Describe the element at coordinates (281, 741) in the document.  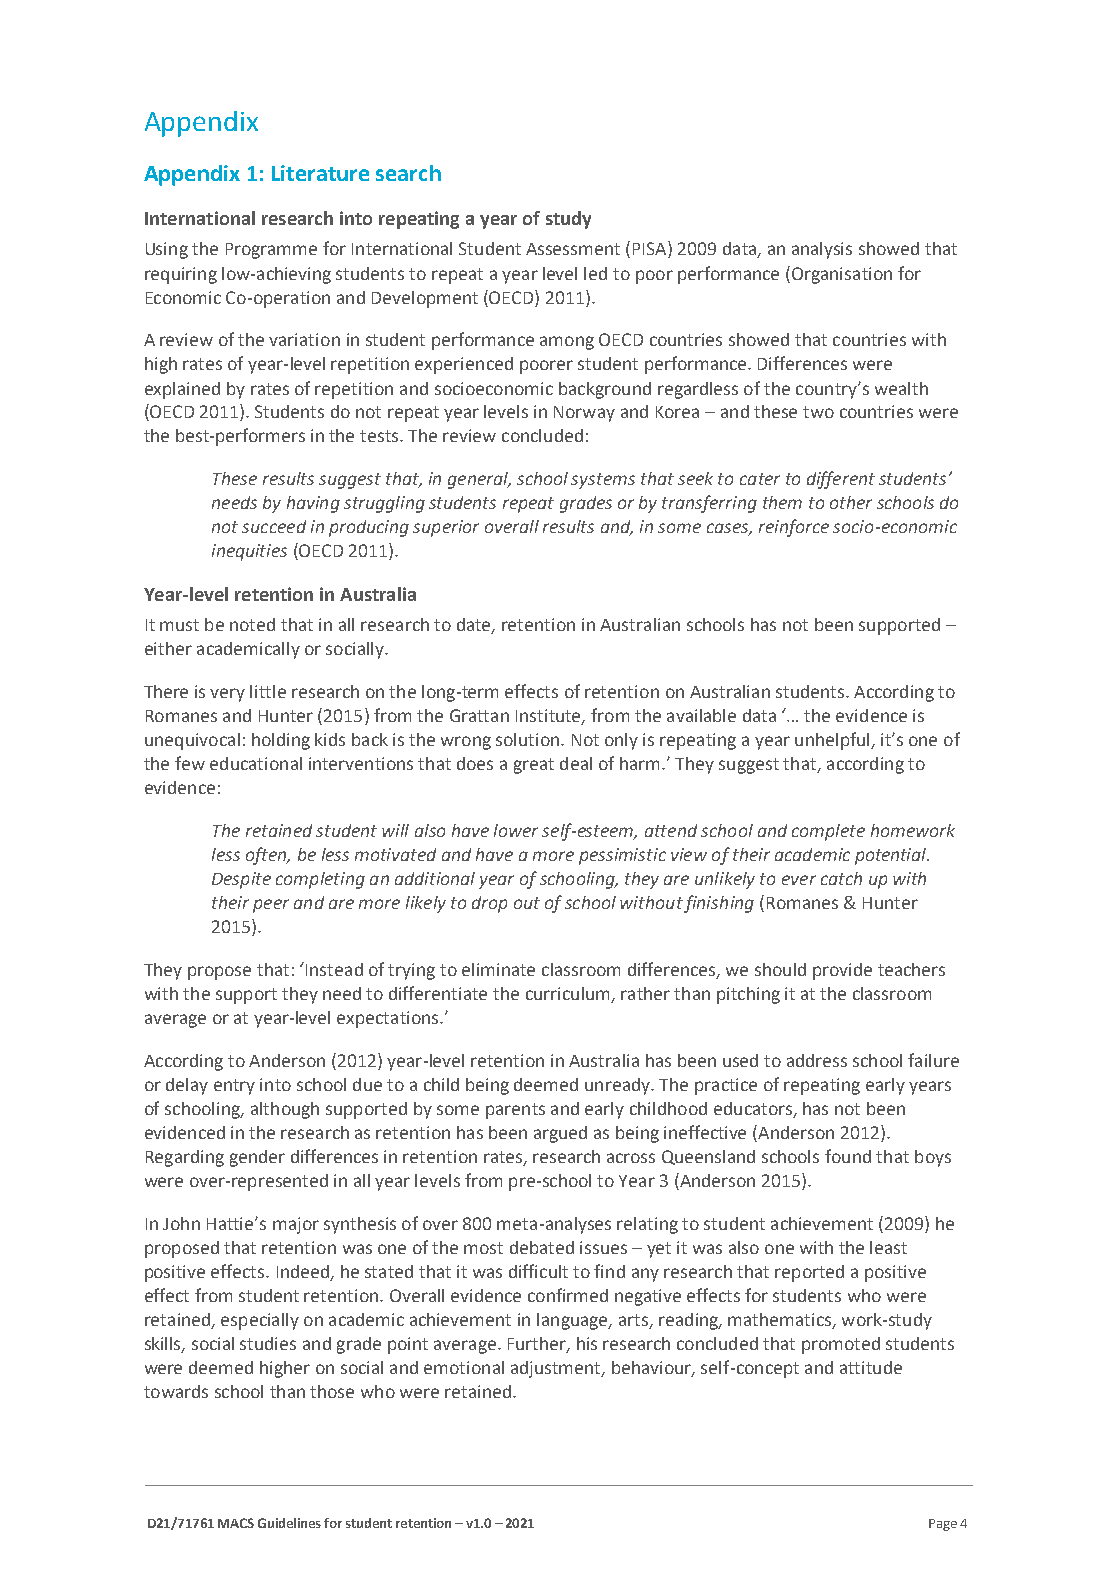
I see `holding` at that location.
